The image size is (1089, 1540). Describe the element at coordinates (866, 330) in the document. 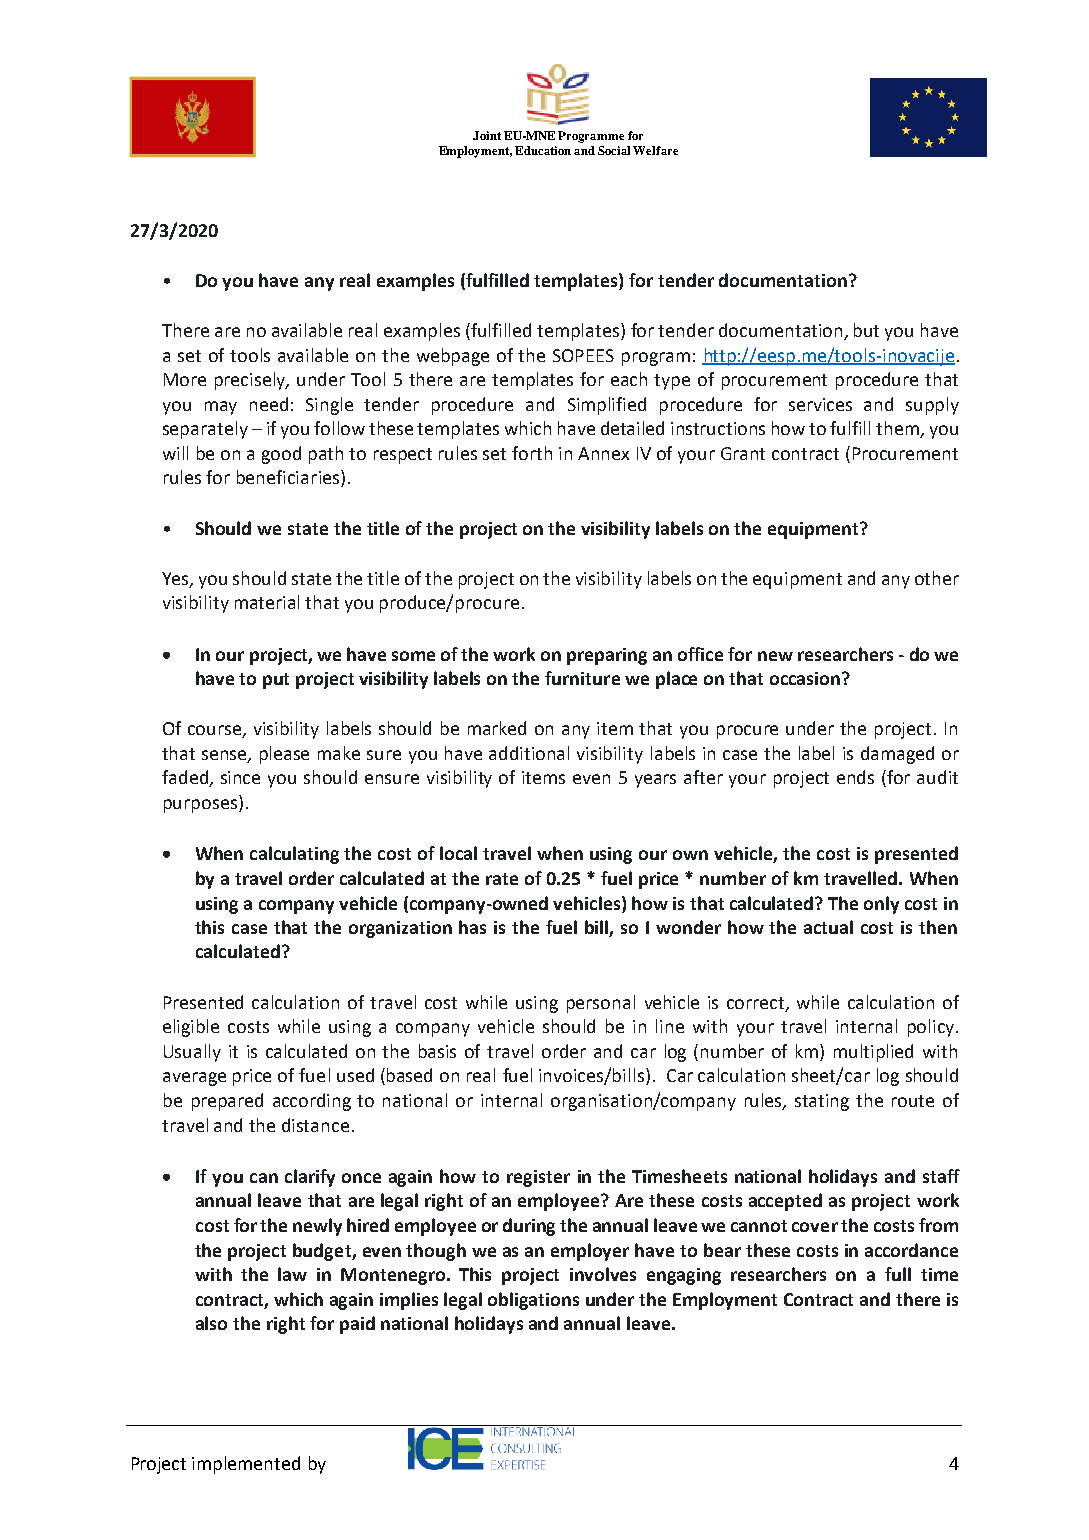

I see `but` at that location.
